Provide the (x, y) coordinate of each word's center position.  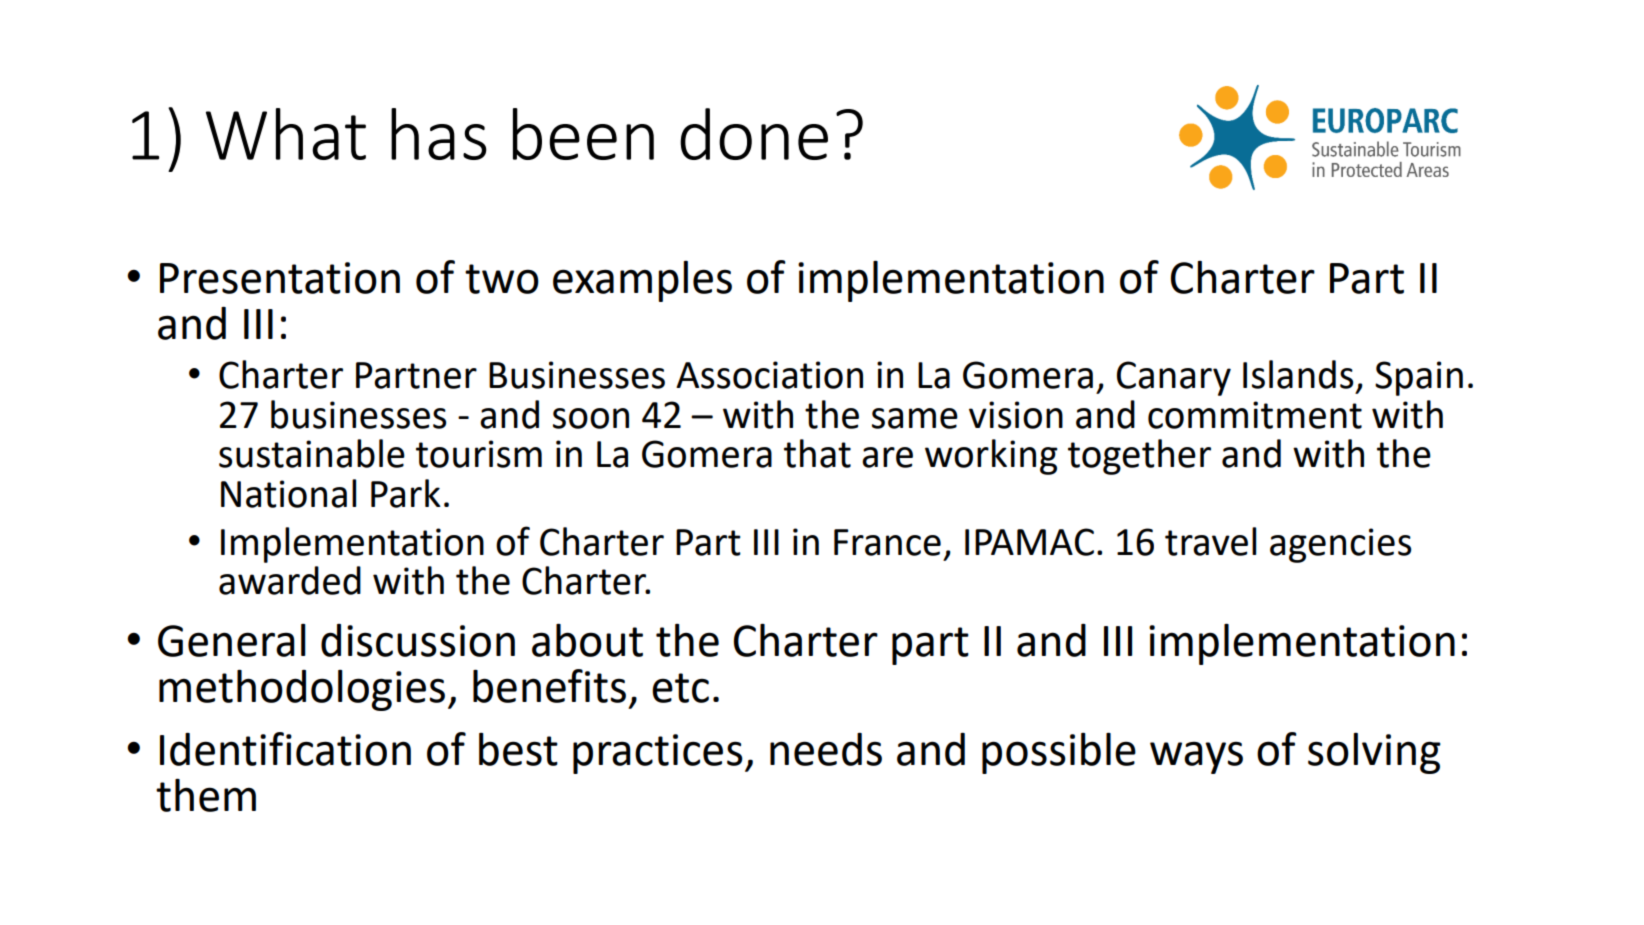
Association (769, 375)
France (887, 542)
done (754, 134)
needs (826, 749)
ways (1196, 757)
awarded (290, 580)
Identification (285, 749)
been (583, 134)
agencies (1341, 545)
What (286, 134)
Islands (1298, 374)
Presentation (280, 278)
